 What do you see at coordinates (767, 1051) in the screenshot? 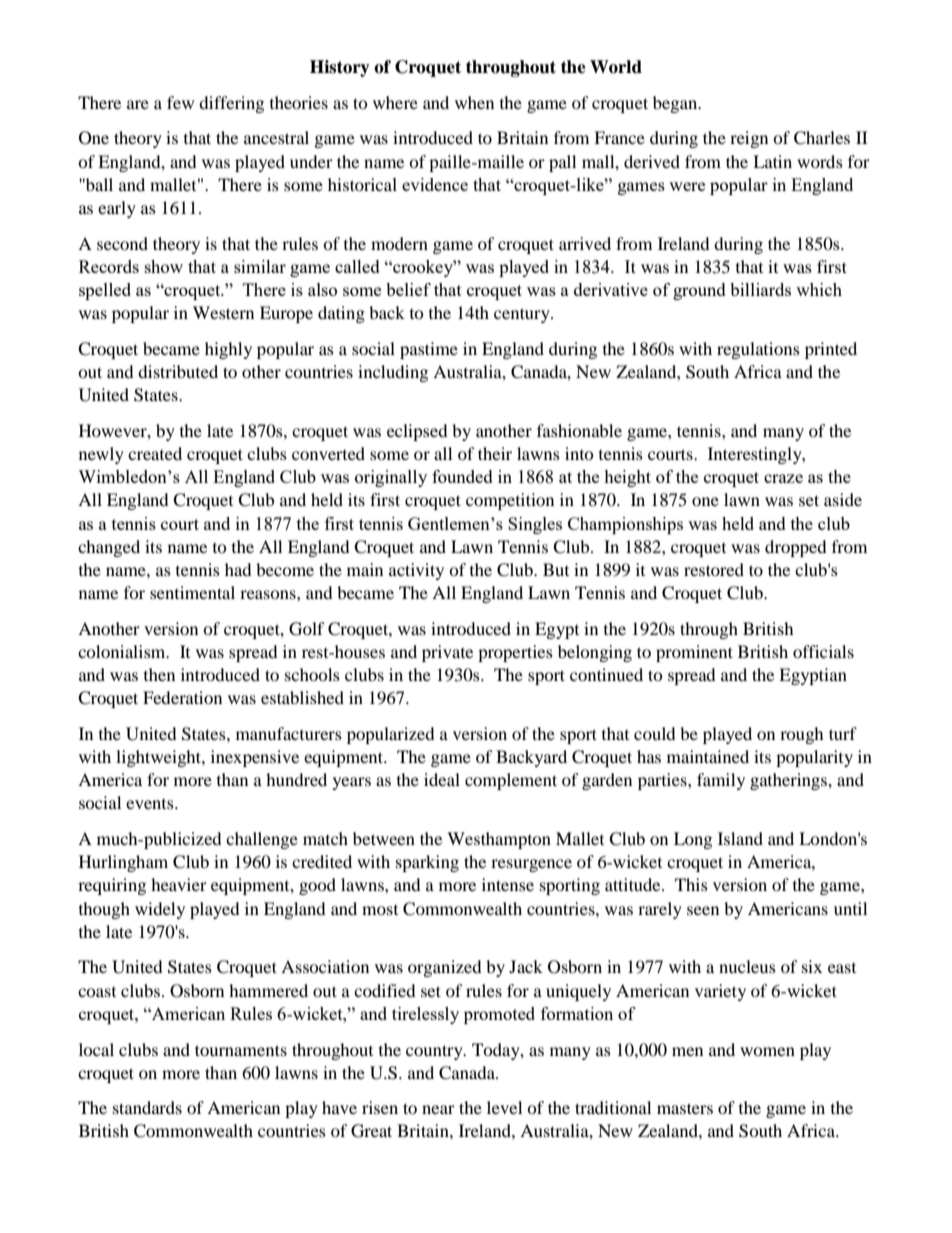
I see `women` at bounding box center [767, 1051].
